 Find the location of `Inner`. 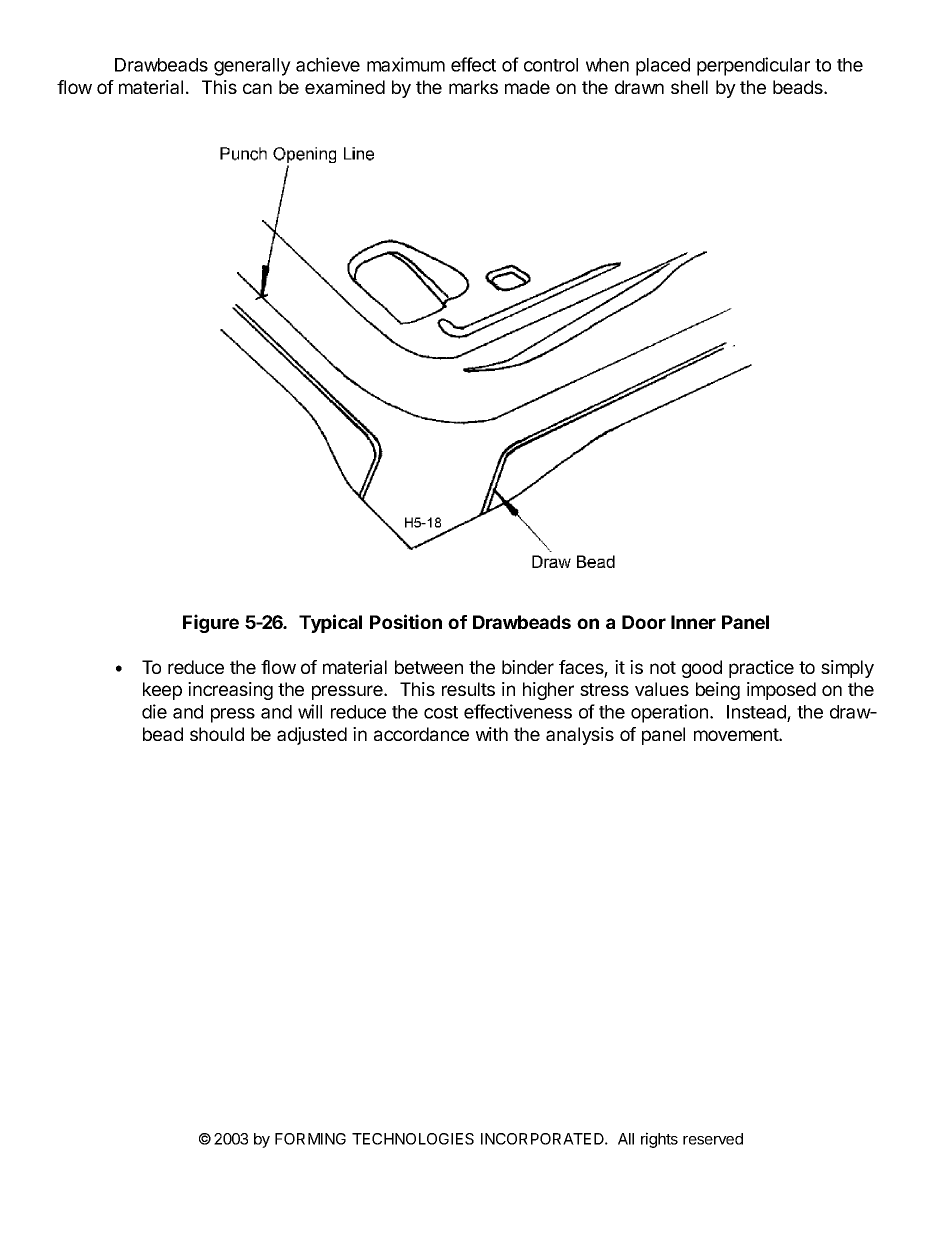

Inner is located at coordinates (693, 622).
